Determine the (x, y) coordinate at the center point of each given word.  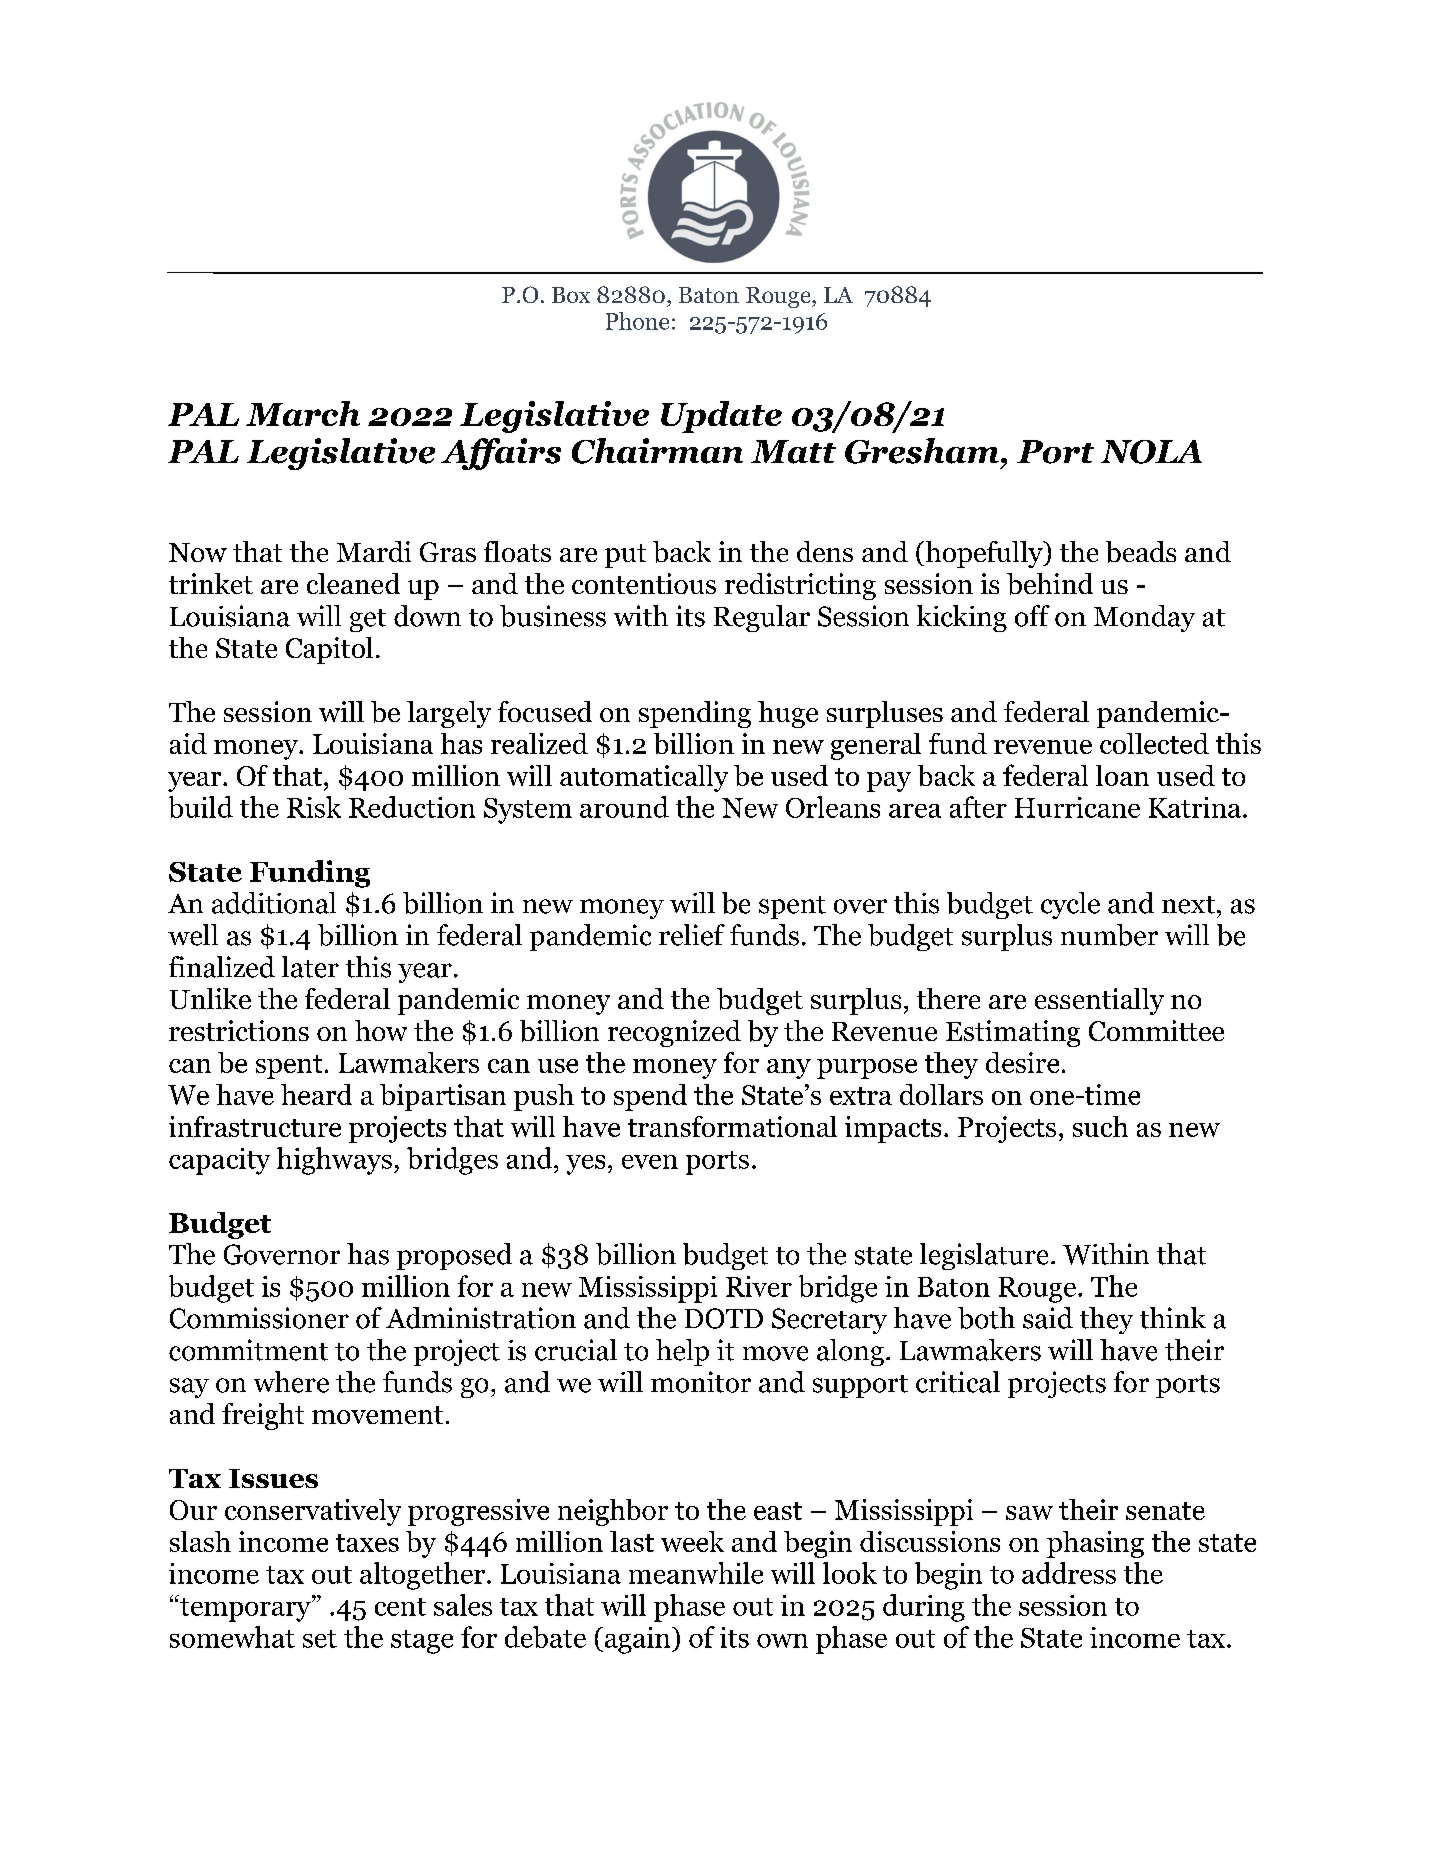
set (320, 1639)
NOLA (1151, 452)
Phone (637, 321)
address (1069, 1573)
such (1100, 1126)
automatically (644, 778)
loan (1122, 775)
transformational (732, 1126)
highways (334, 1161)
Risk (314, 807)
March (303, 413)
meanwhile (696, 1573)
